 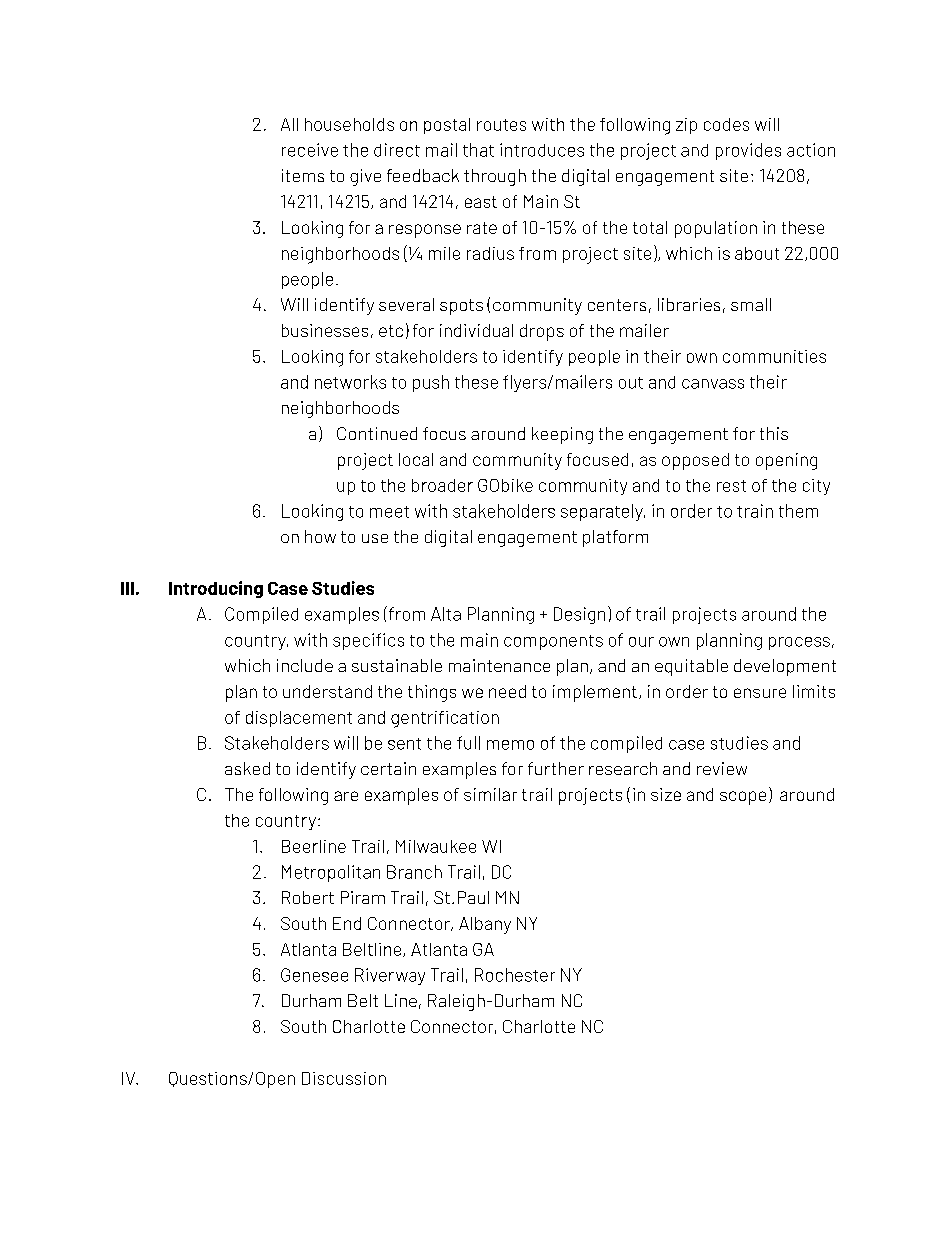 What do you see at coordinates (247, 768) in the page?
I see `asked` at bounding box center [247, 768].
